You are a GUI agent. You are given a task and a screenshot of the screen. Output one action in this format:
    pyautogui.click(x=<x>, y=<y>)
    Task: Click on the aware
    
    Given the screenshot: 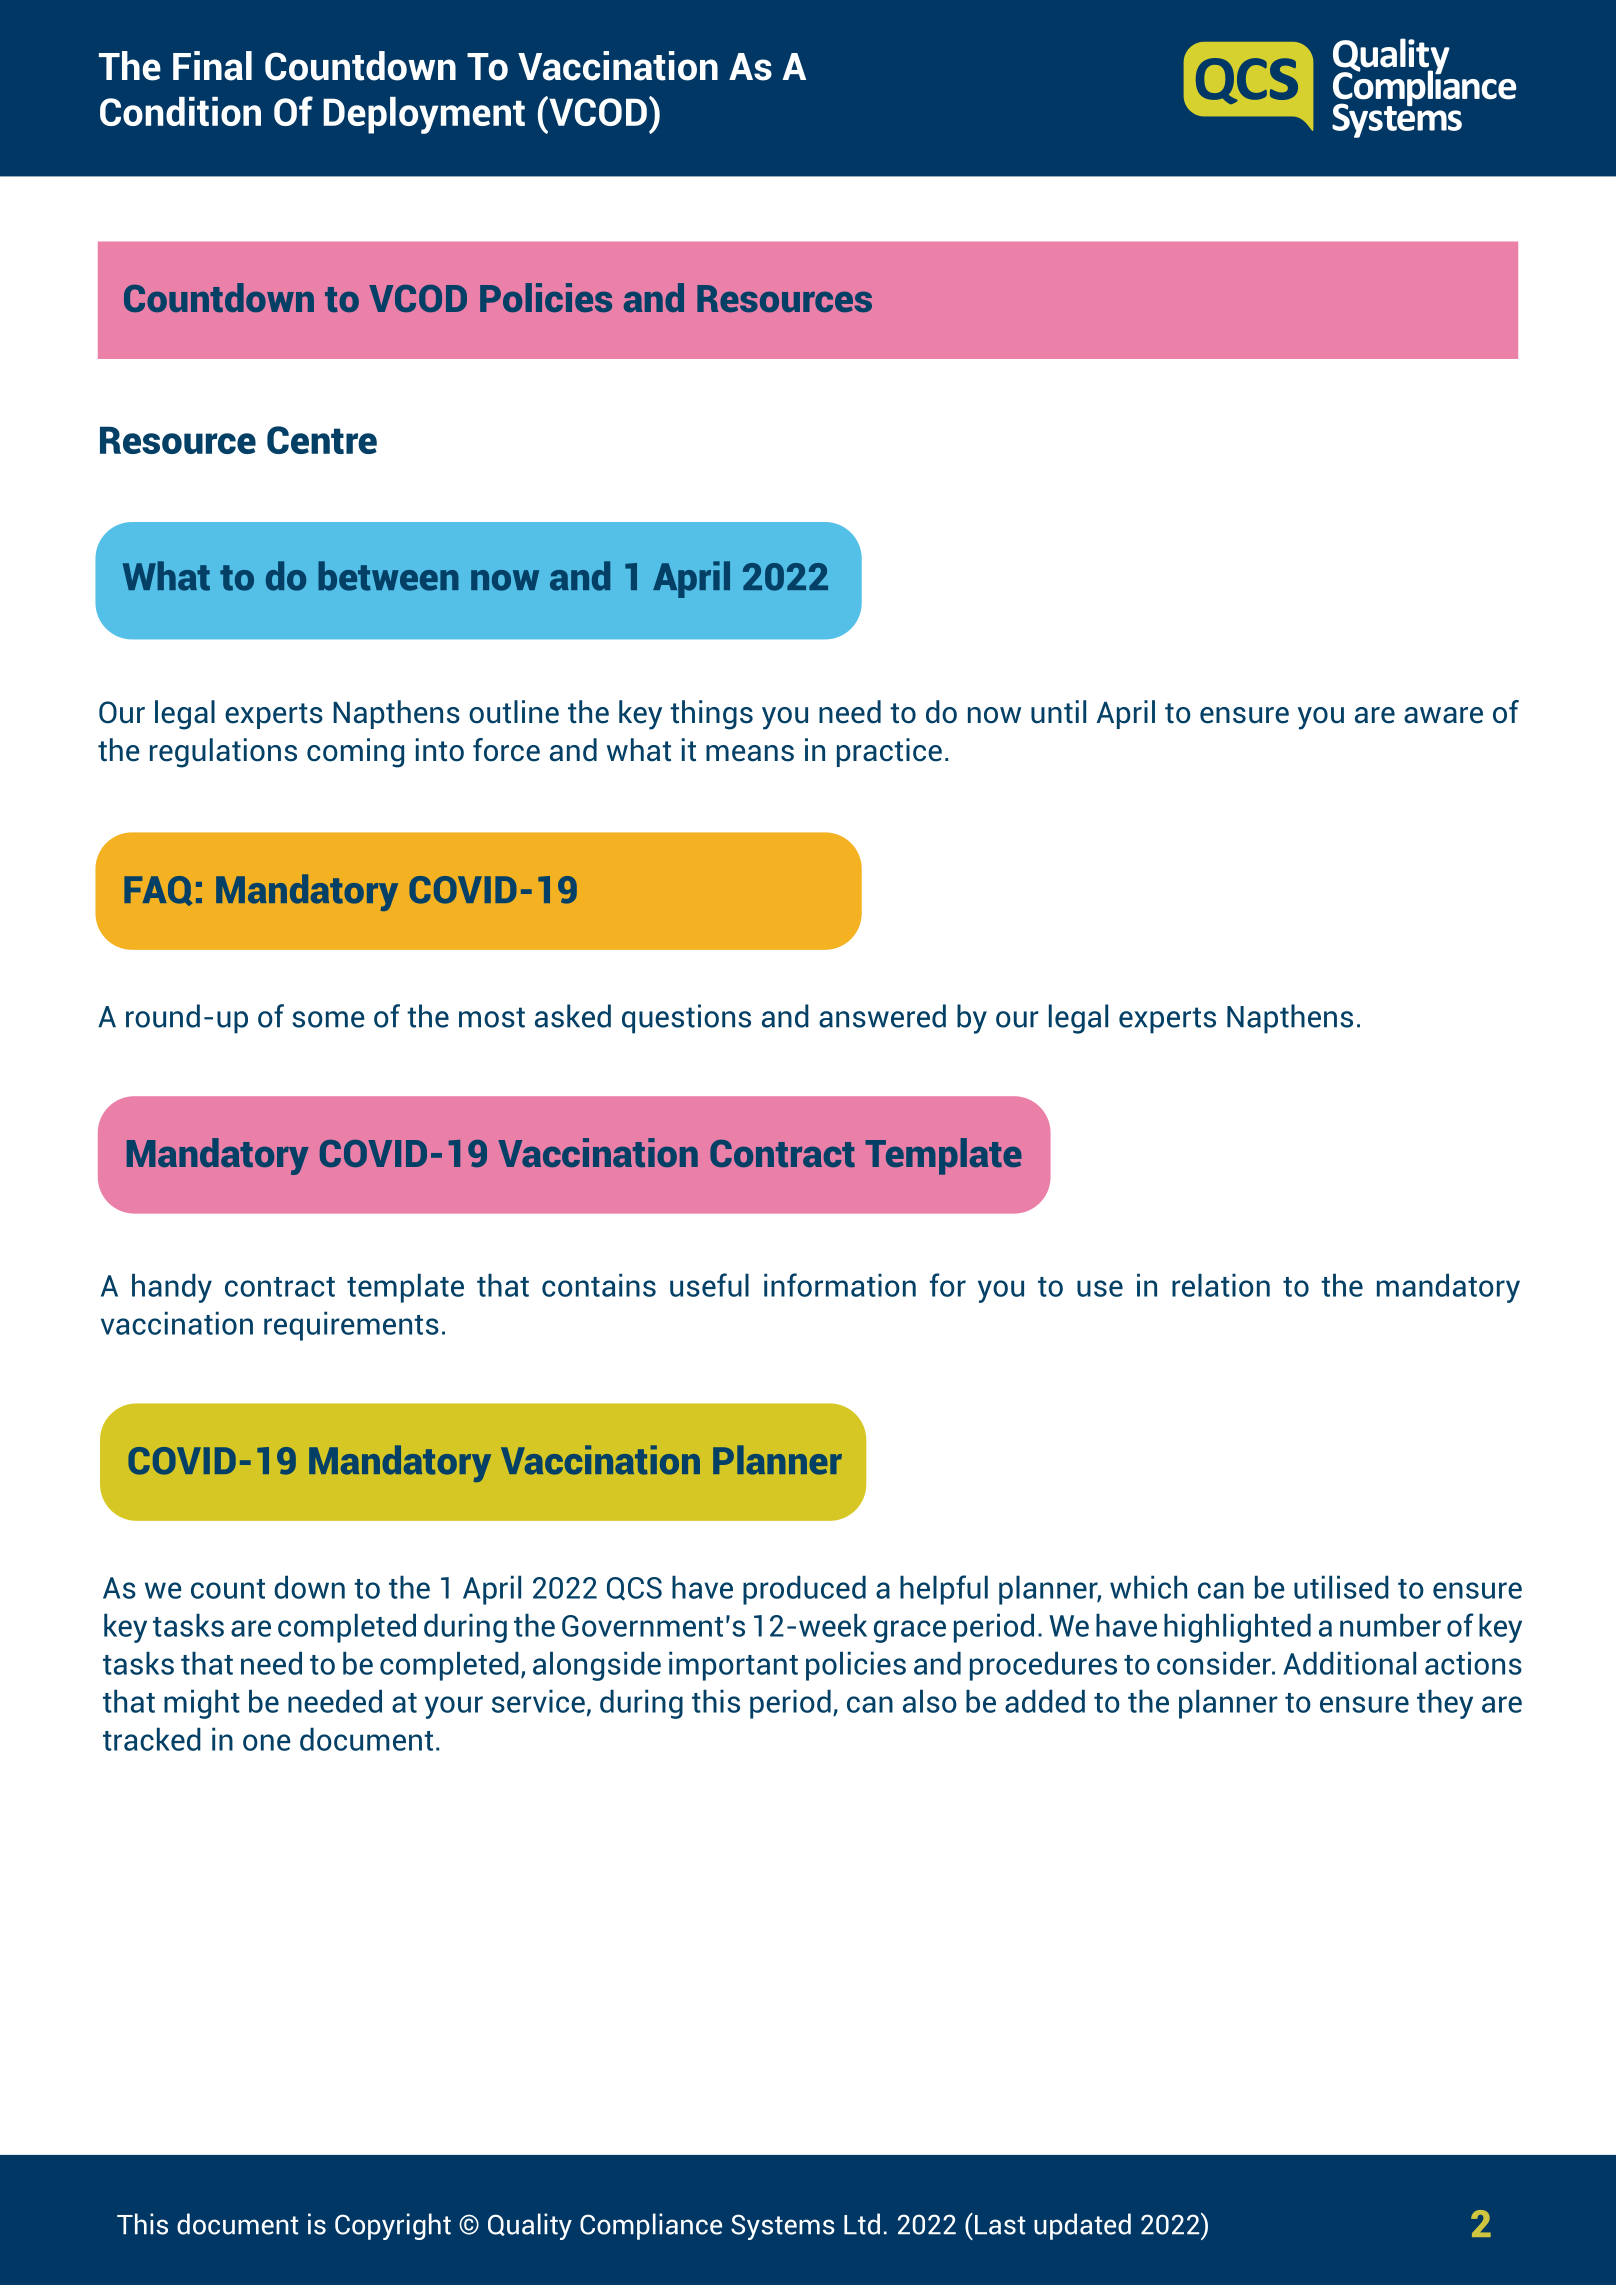 What is the action you would take?
    pyautogui.click(x=1443, y=715)
